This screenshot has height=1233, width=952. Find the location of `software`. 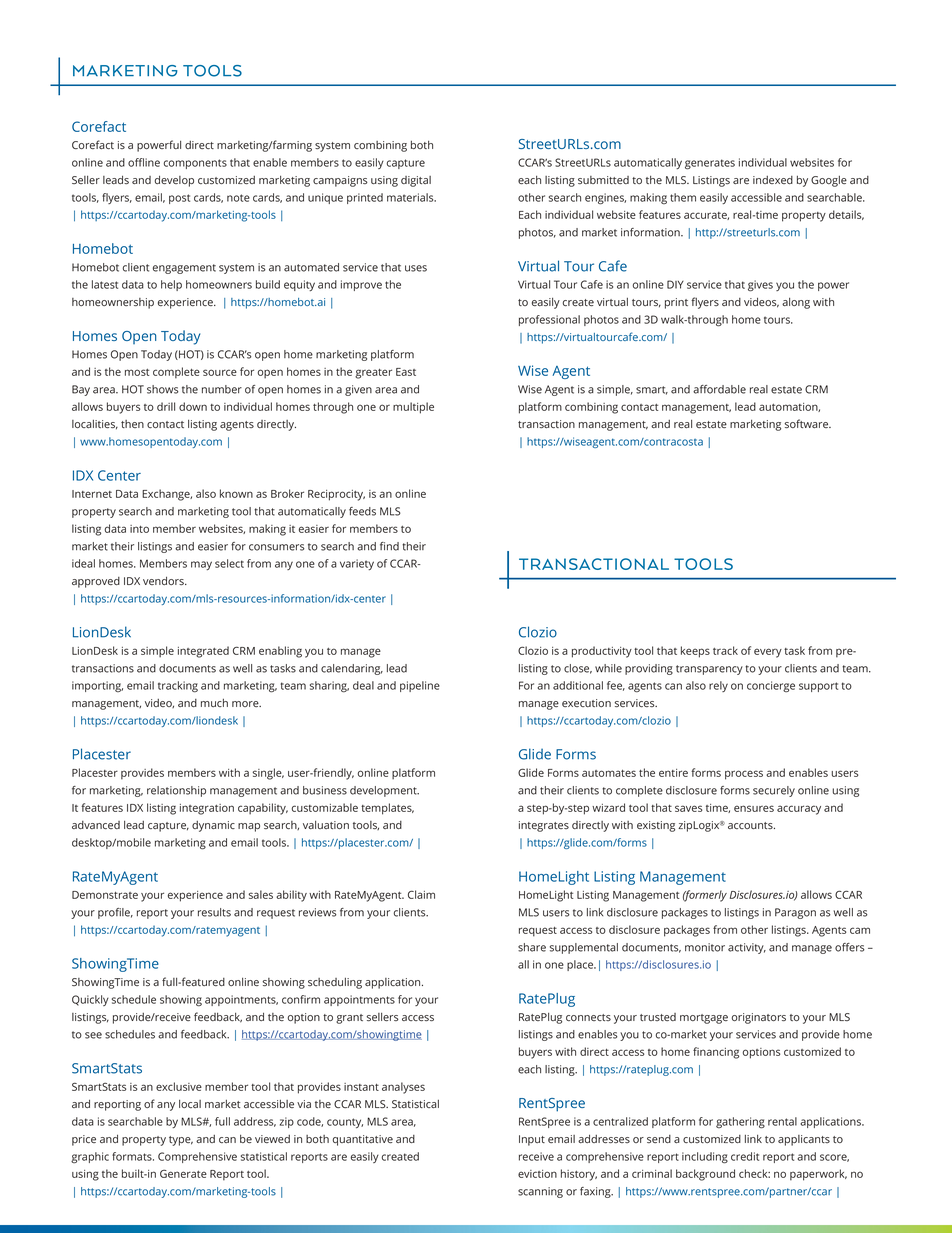

software is located at coordinates (807, 423).
